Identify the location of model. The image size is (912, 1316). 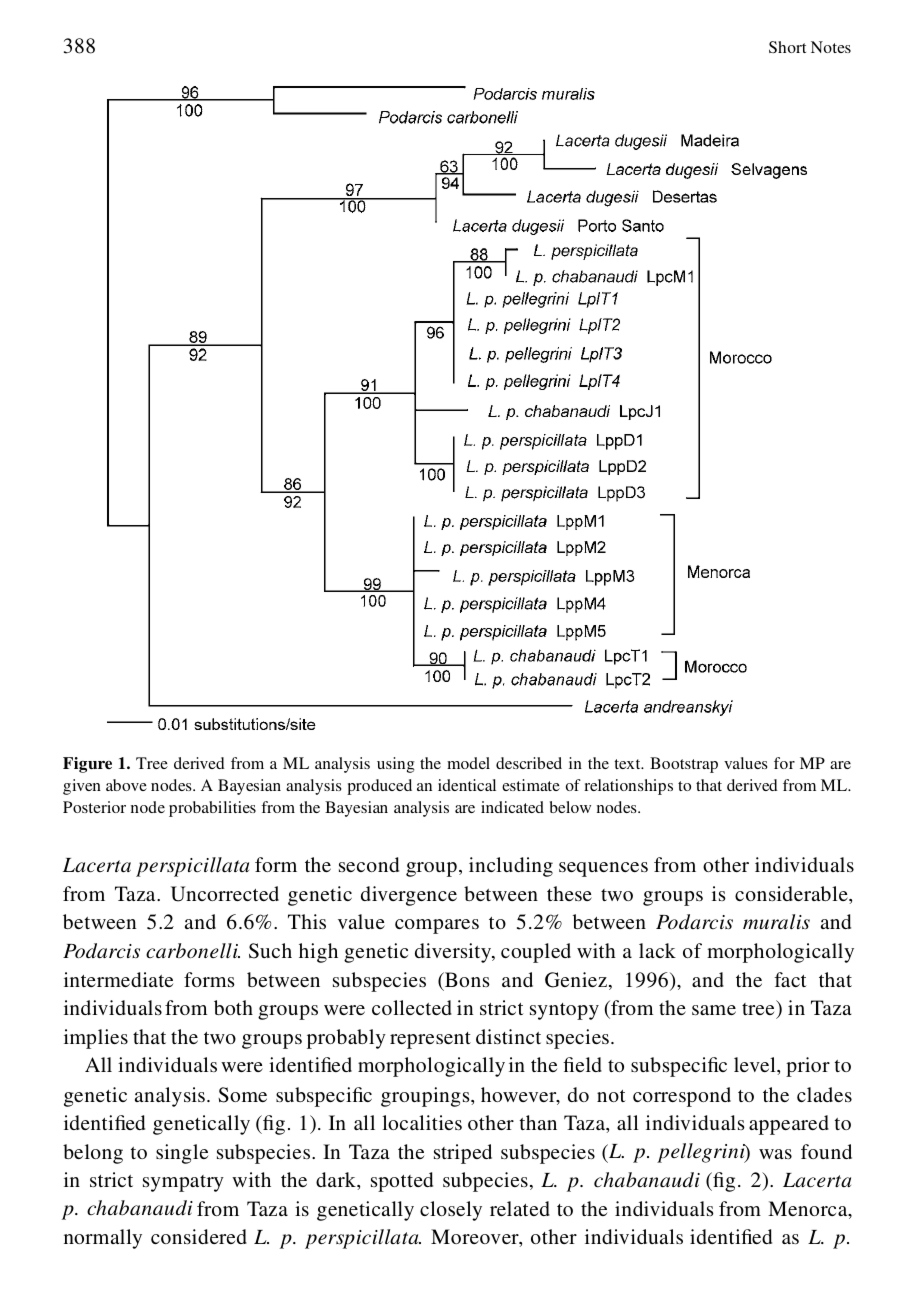
(468, 763).
